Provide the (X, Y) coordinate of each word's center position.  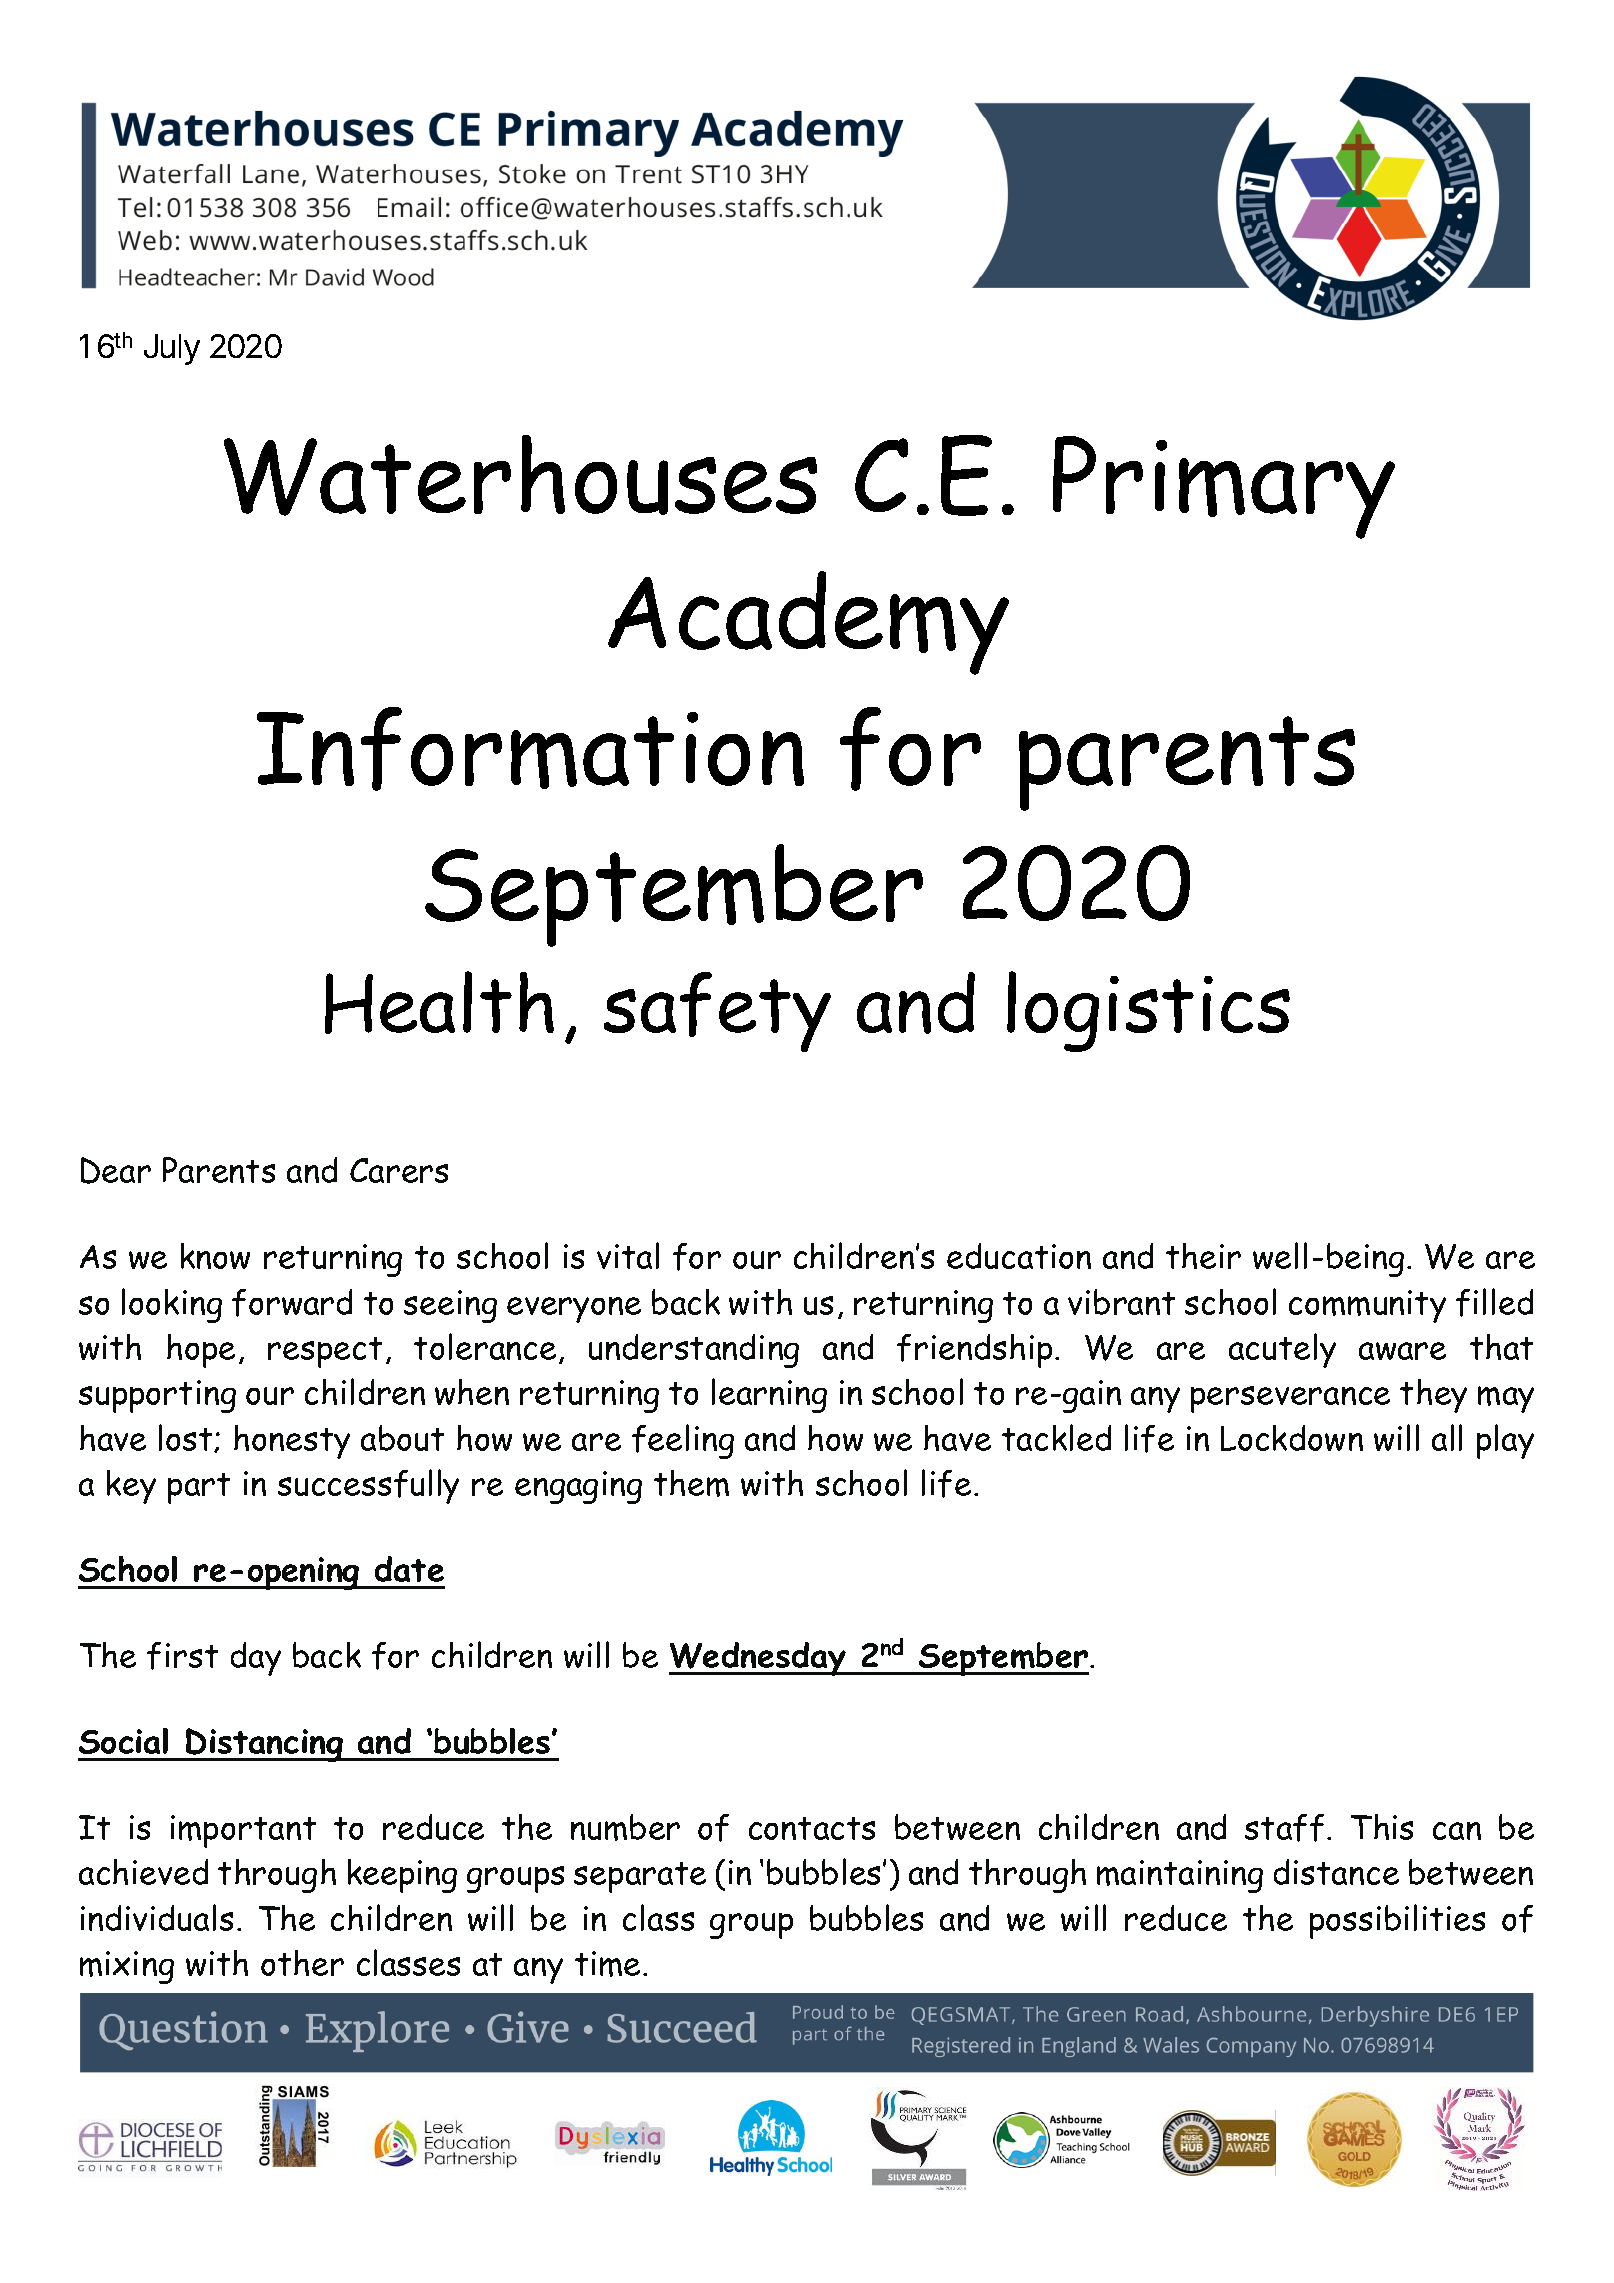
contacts (812, 1828)
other (302, 1963)
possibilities (1397, 1921)
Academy (808, 623)
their (1203, 1256)
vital (628, 1255)
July (172, 349)
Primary (1224, 487)
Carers (399, 1170)
